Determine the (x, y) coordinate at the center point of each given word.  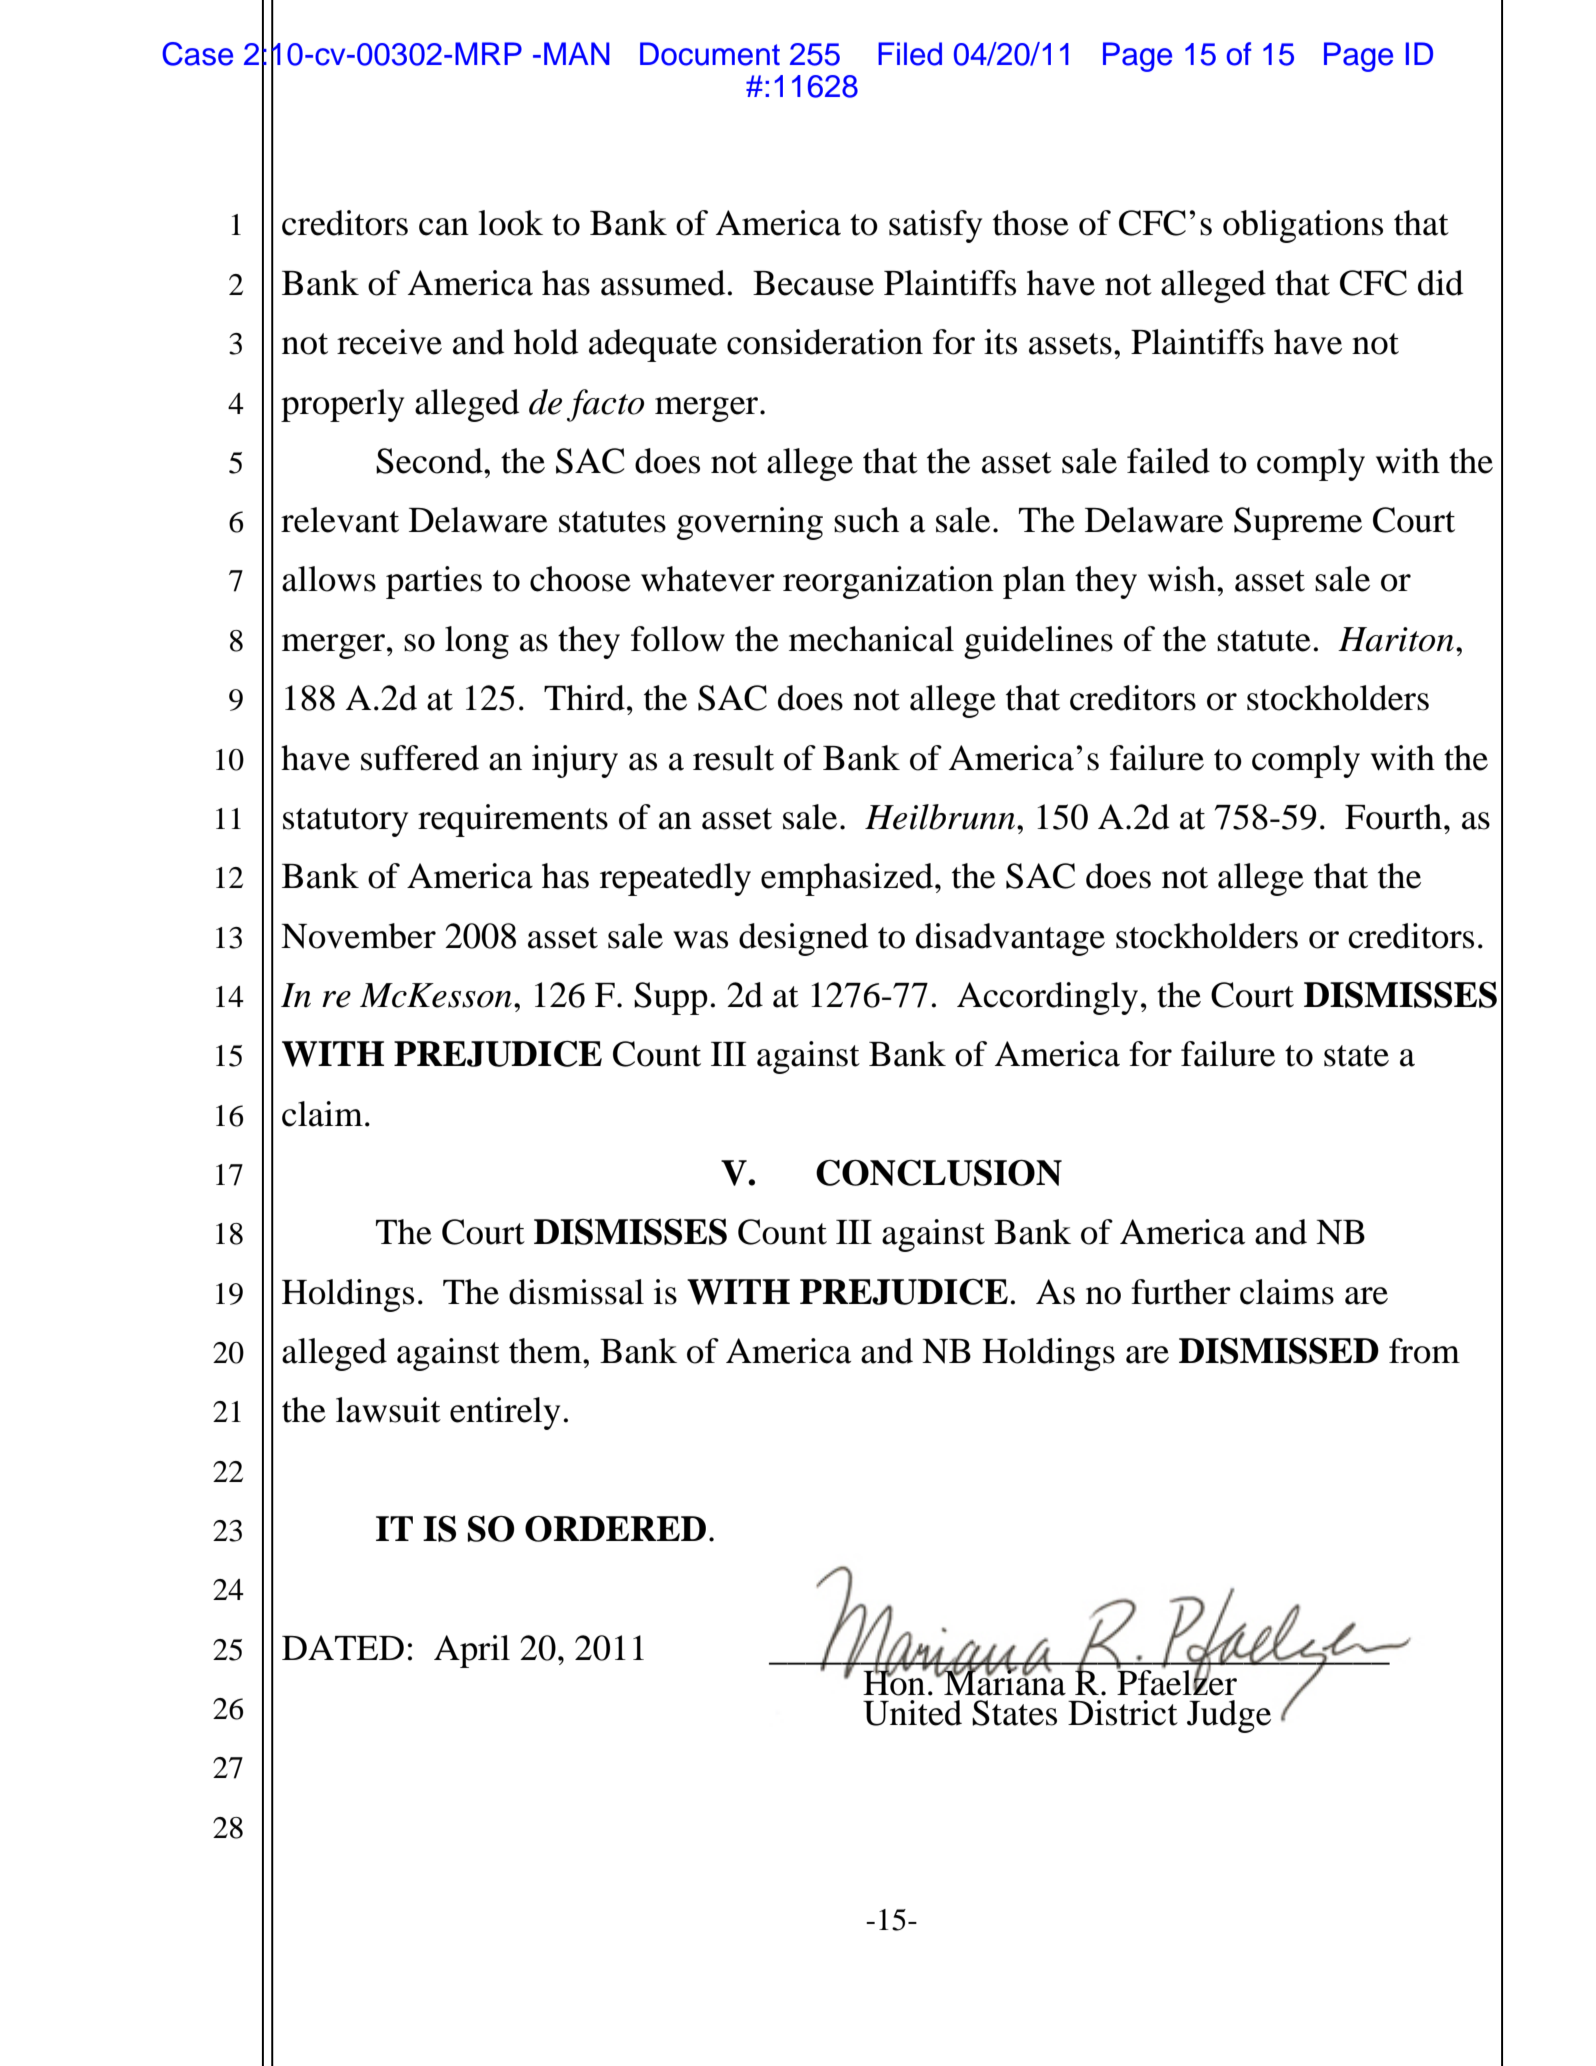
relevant (340, 520)
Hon (895, 1682)
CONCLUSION (939, 1172)
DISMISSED (1279, 1350)
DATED (343, 1647)
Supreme (1298, 523)
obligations (1303, 226)
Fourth (1393, 817)
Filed (910, 54)
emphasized (848, 879)
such (866, 520)
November (358, 936)
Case (197, 54)
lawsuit (388, 1410)
